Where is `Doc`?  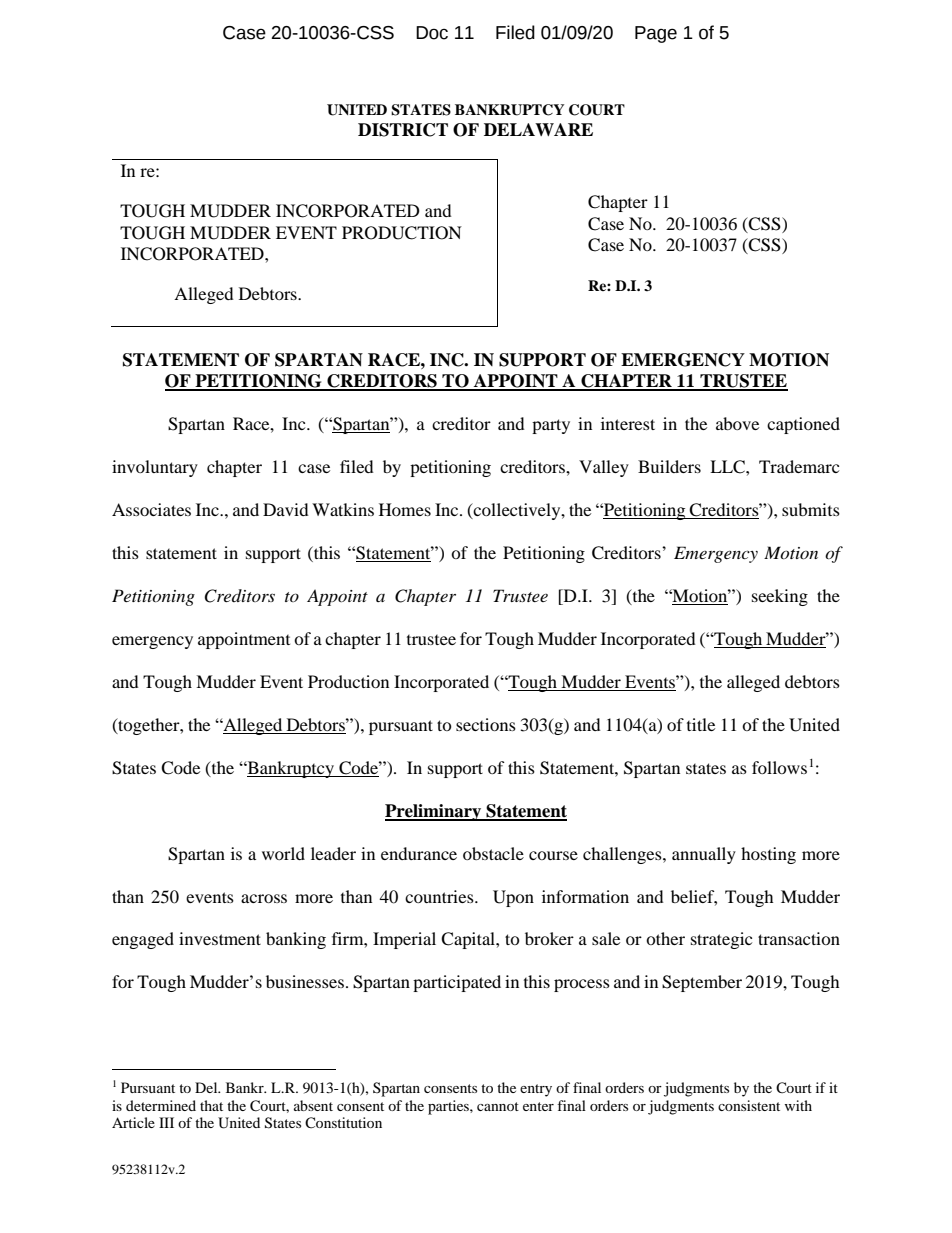
Doc is located at coordinates (432, 33).
